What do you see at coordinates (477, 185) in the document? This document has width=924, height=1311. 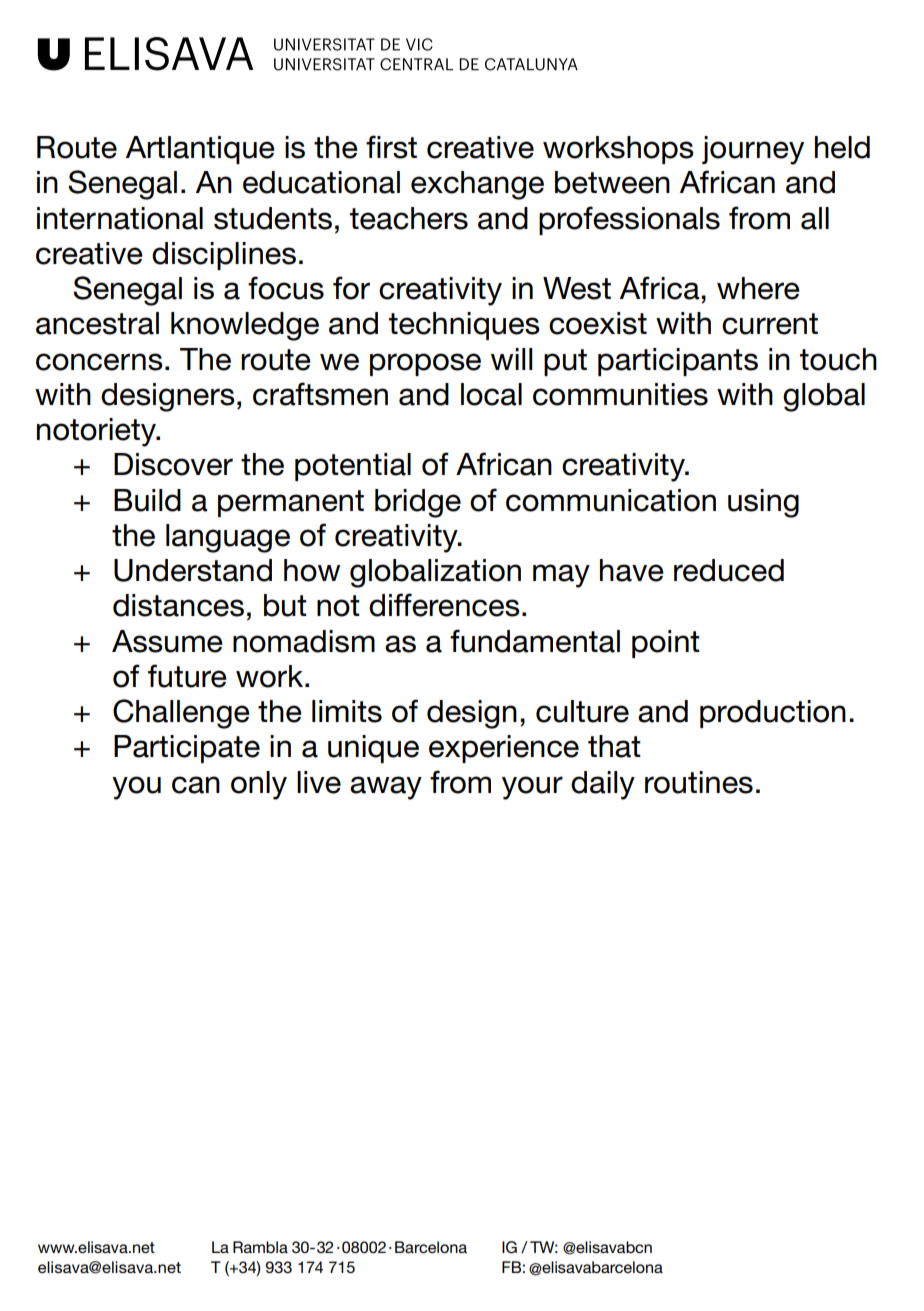 I see `exchange` at bounding box center [477, 185].
